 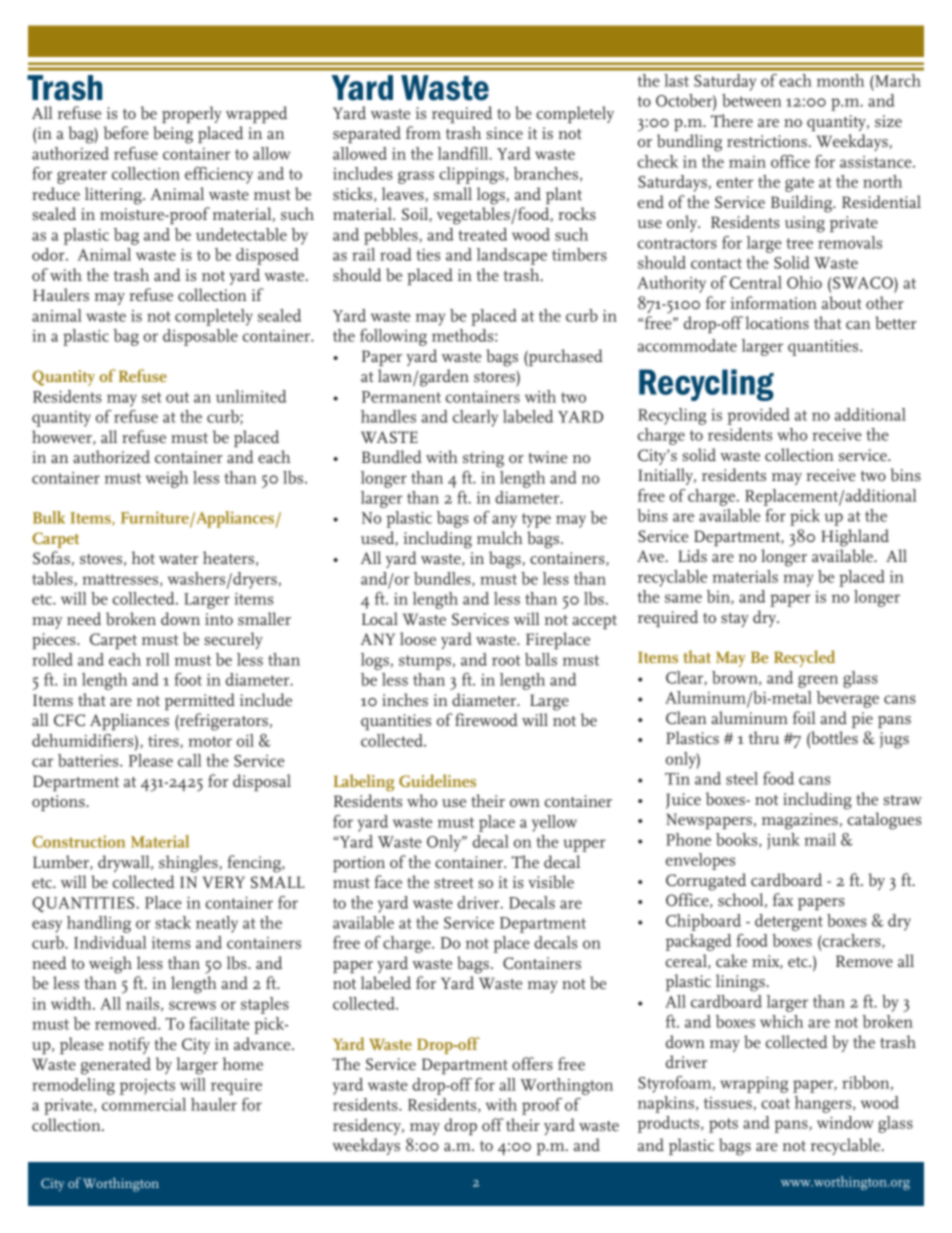 I want to click on before, so click(x=125, y=132).
